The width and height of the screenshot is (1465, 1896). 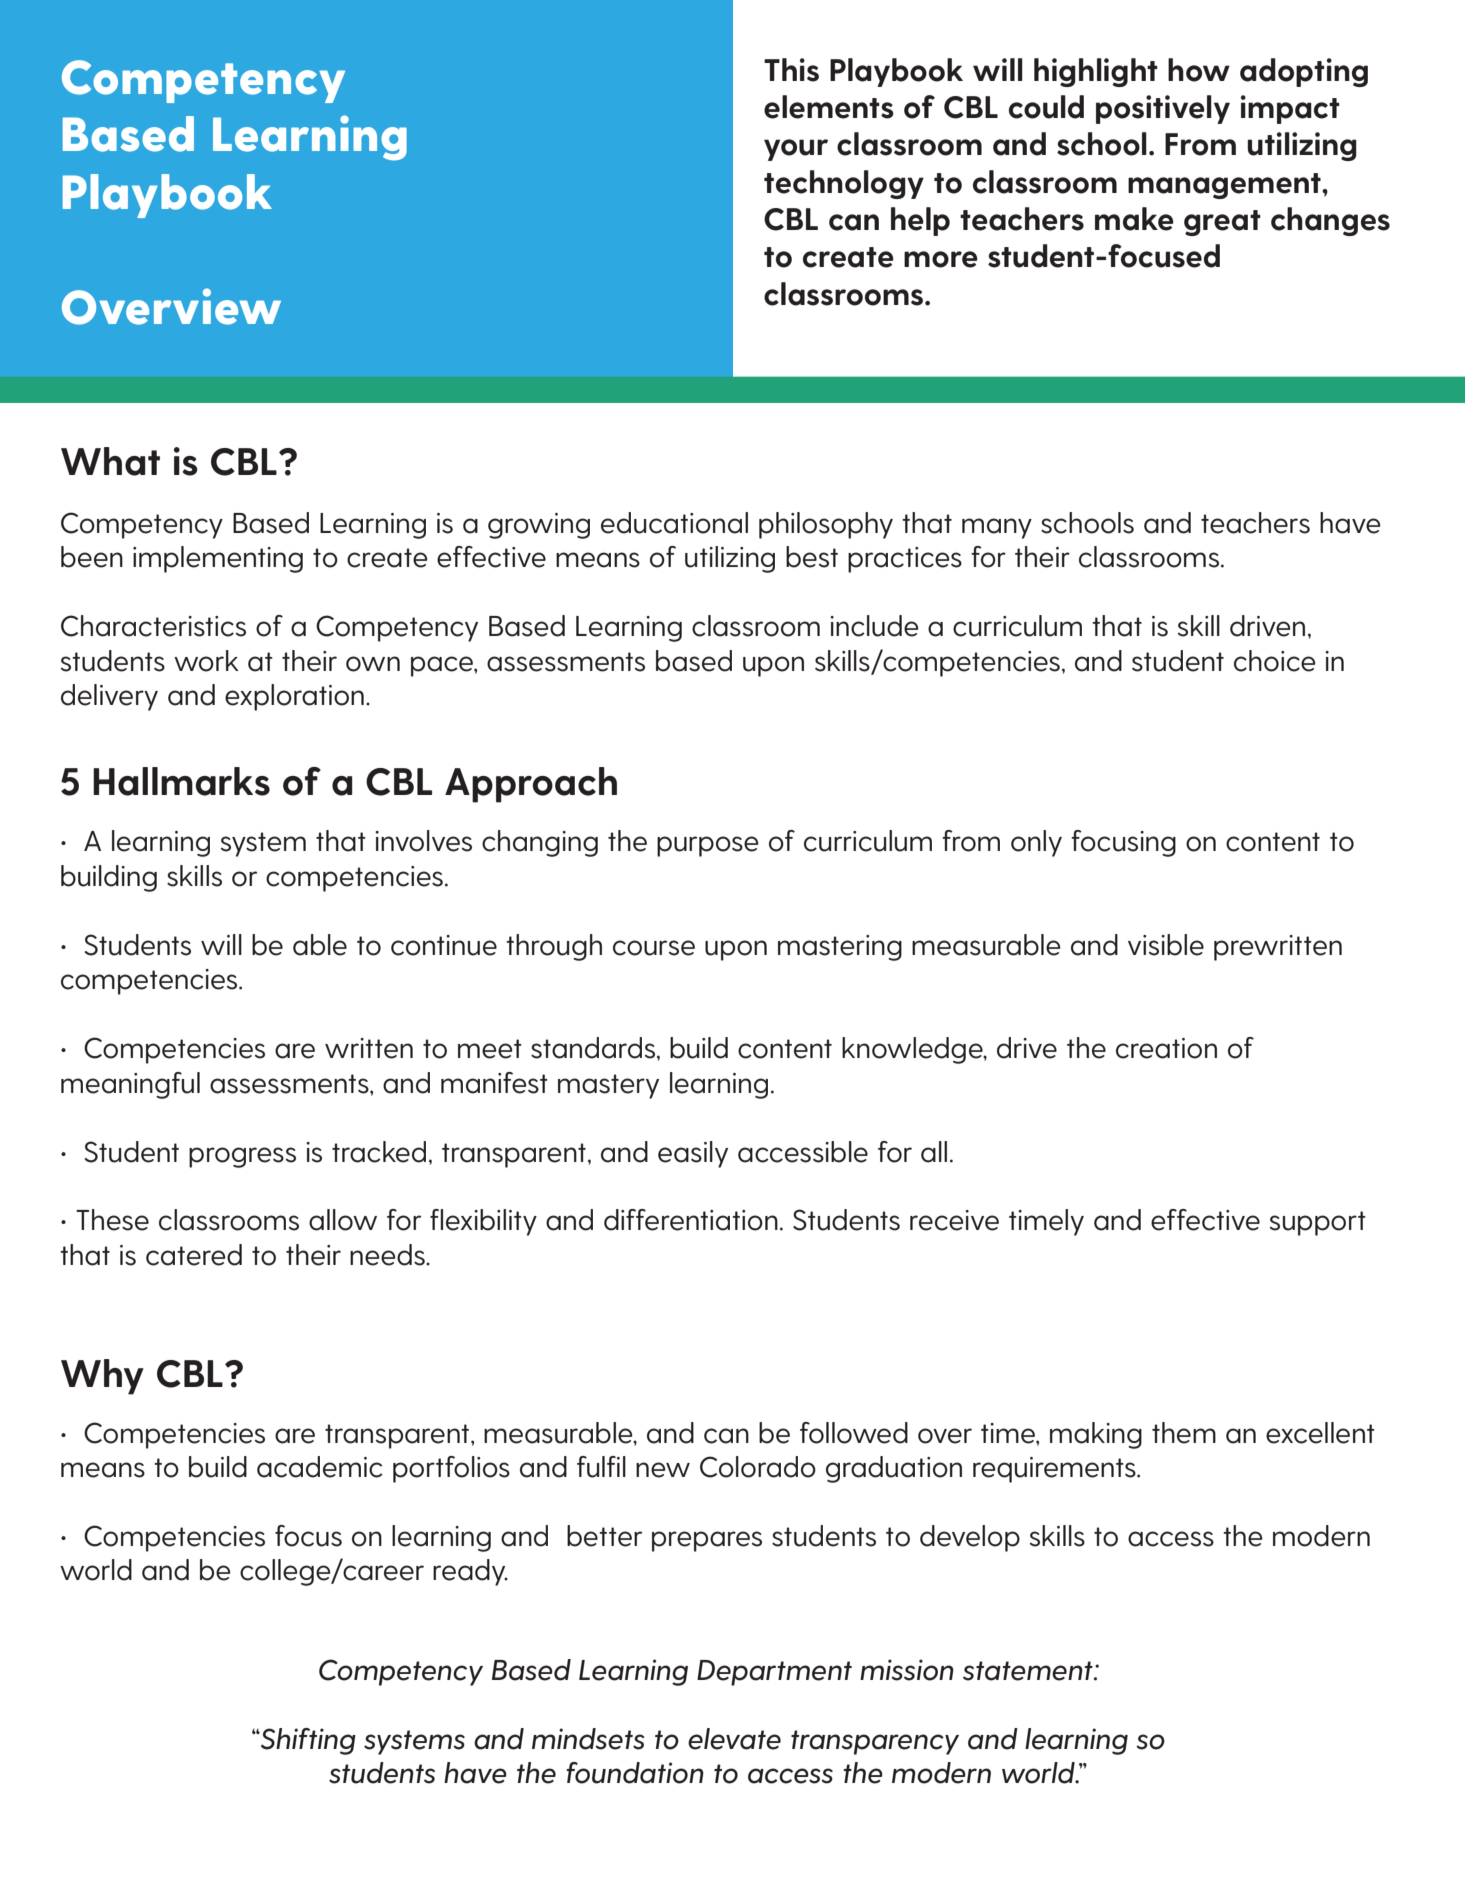 What do you see at coordinates (796, 150) in the screenshot?
I see `your` at bounding box center [796, 150].
